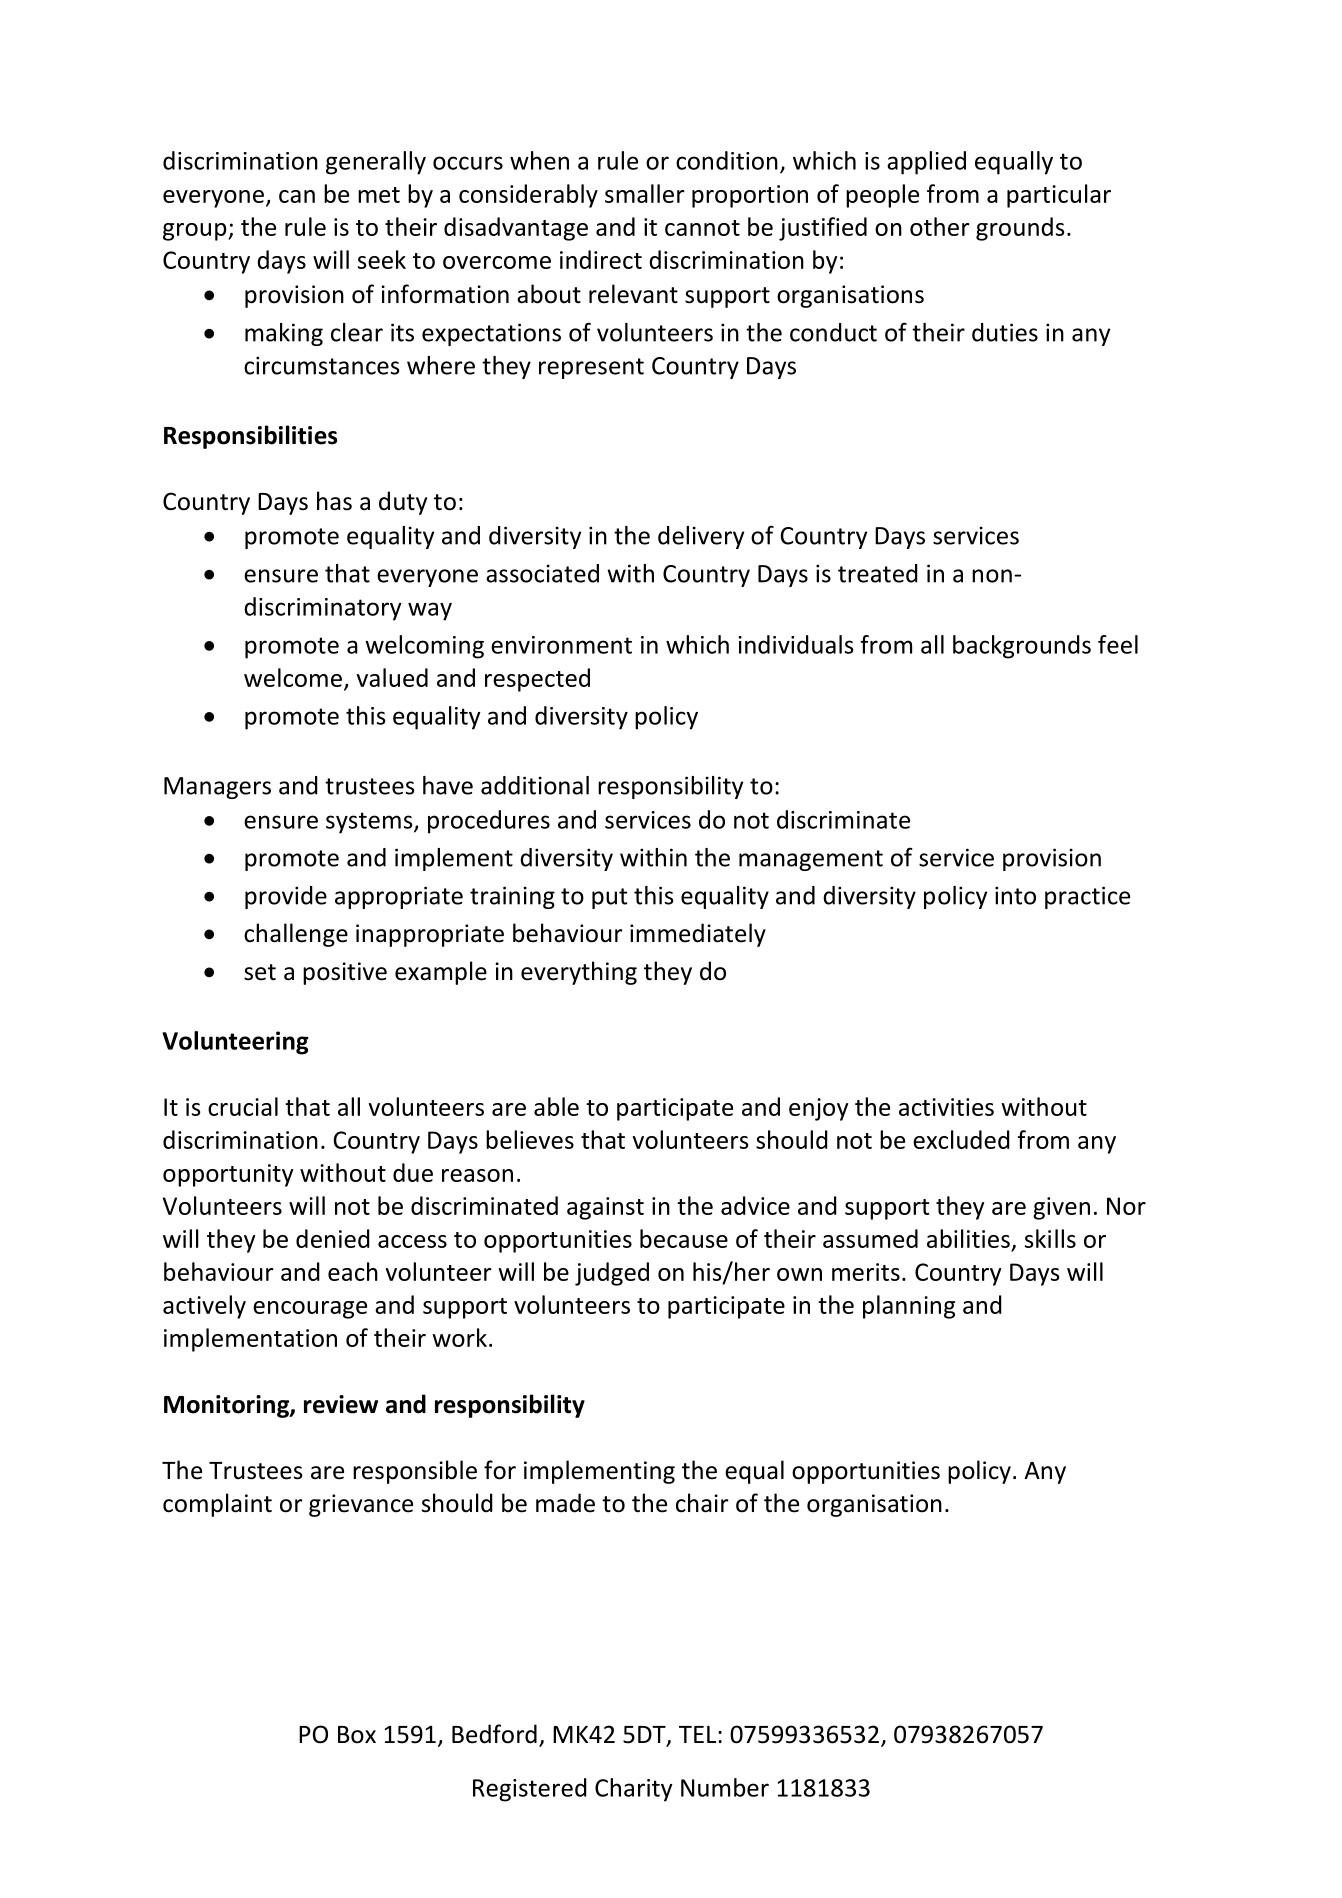  What do you see at coordinates (1015, 895) in the screenshot?
I see `into` at bounding box center [1015, 895].
